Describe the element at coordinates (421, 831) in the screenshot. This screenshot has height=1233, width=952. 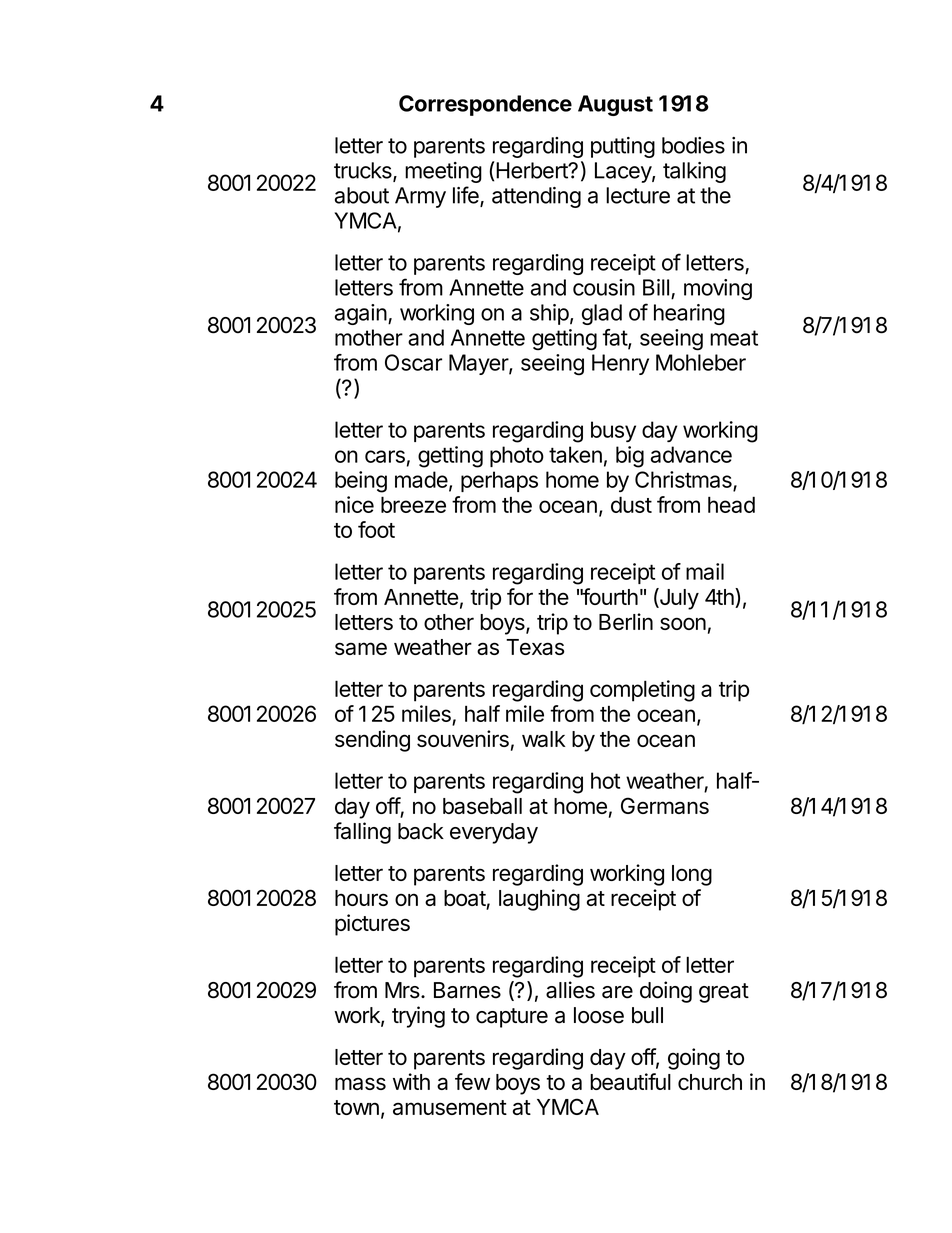
I see `back` at that location.
